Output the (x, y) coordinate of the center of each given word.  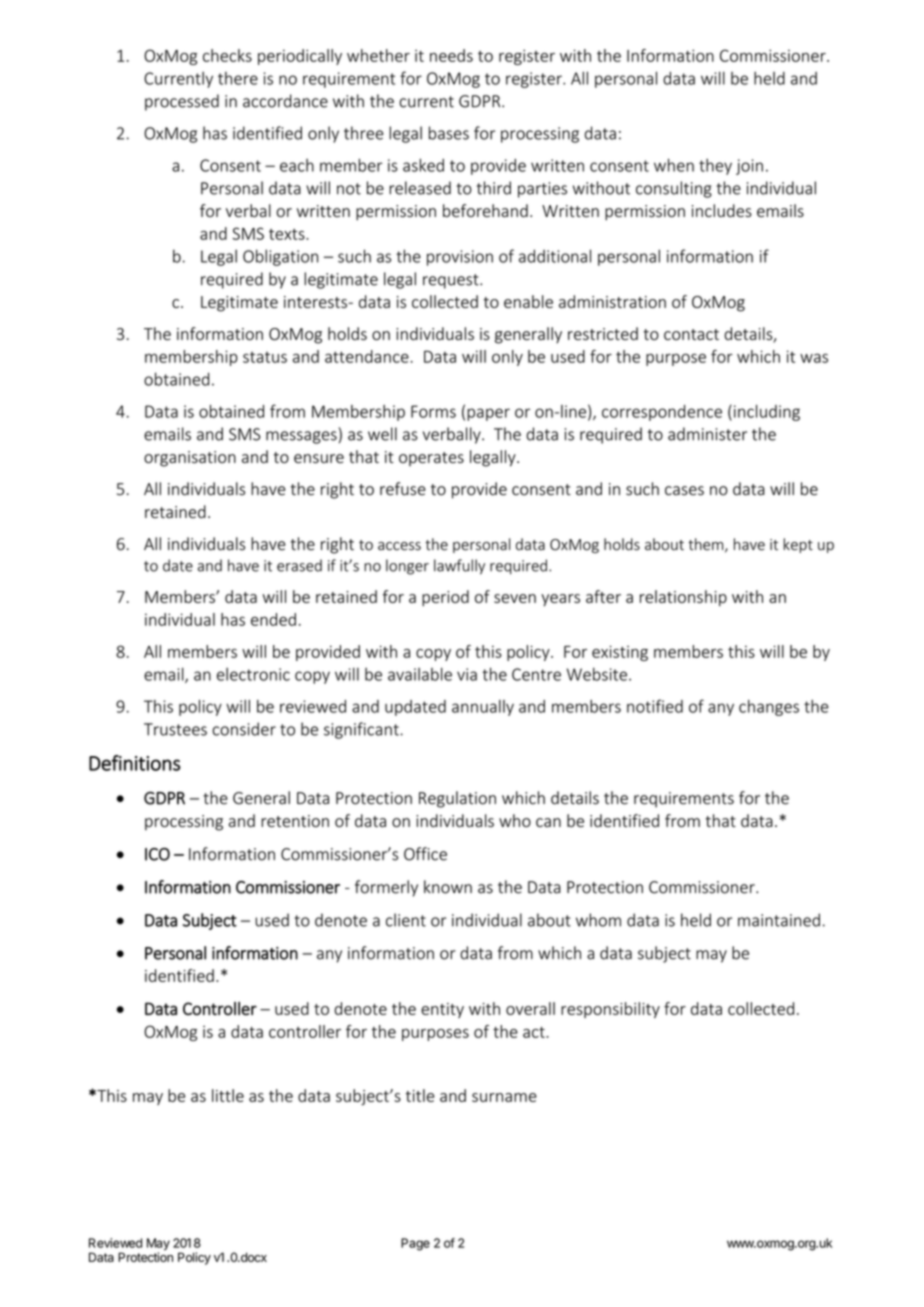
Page (415, 1244)
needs (451, 55)
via (467, 674)
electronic (253, 674)
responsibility (610, 1010)
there (238, 78)
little (228, 1095)
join (749, 167)
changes (769, 708)
